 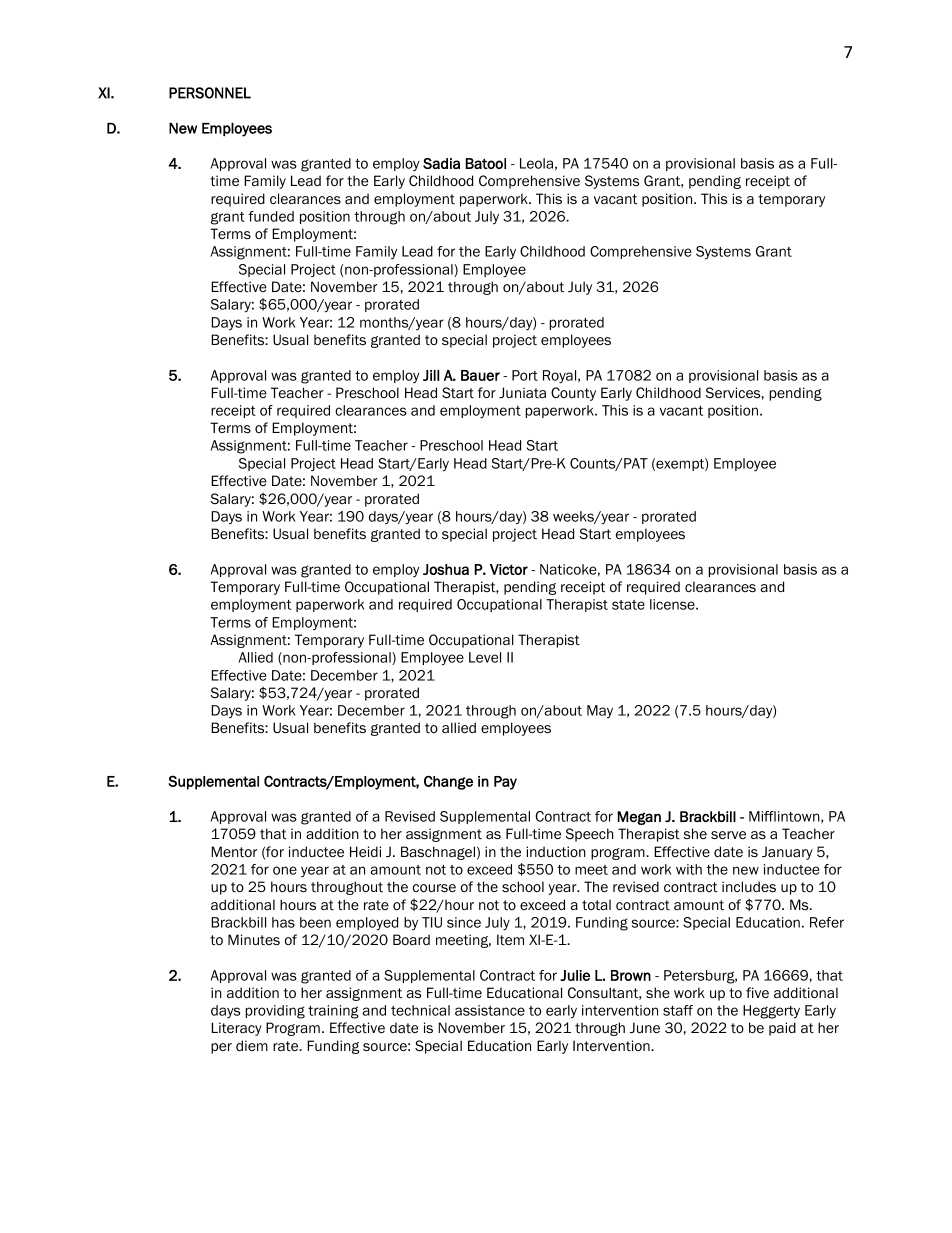 I want to click on County, so click(x=573, y=394).
